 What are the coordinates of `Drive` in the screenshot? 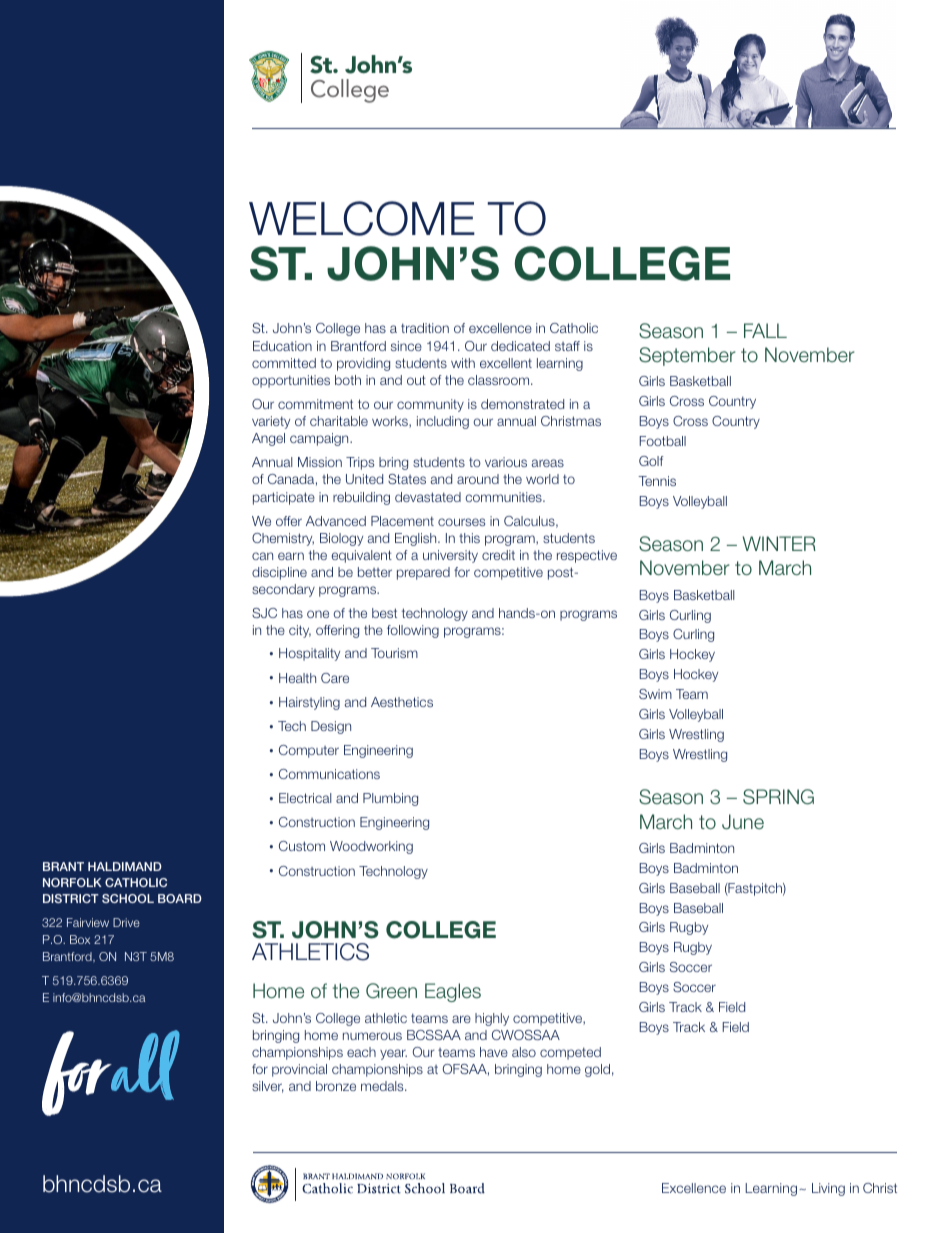 It's located at (126, 922).
